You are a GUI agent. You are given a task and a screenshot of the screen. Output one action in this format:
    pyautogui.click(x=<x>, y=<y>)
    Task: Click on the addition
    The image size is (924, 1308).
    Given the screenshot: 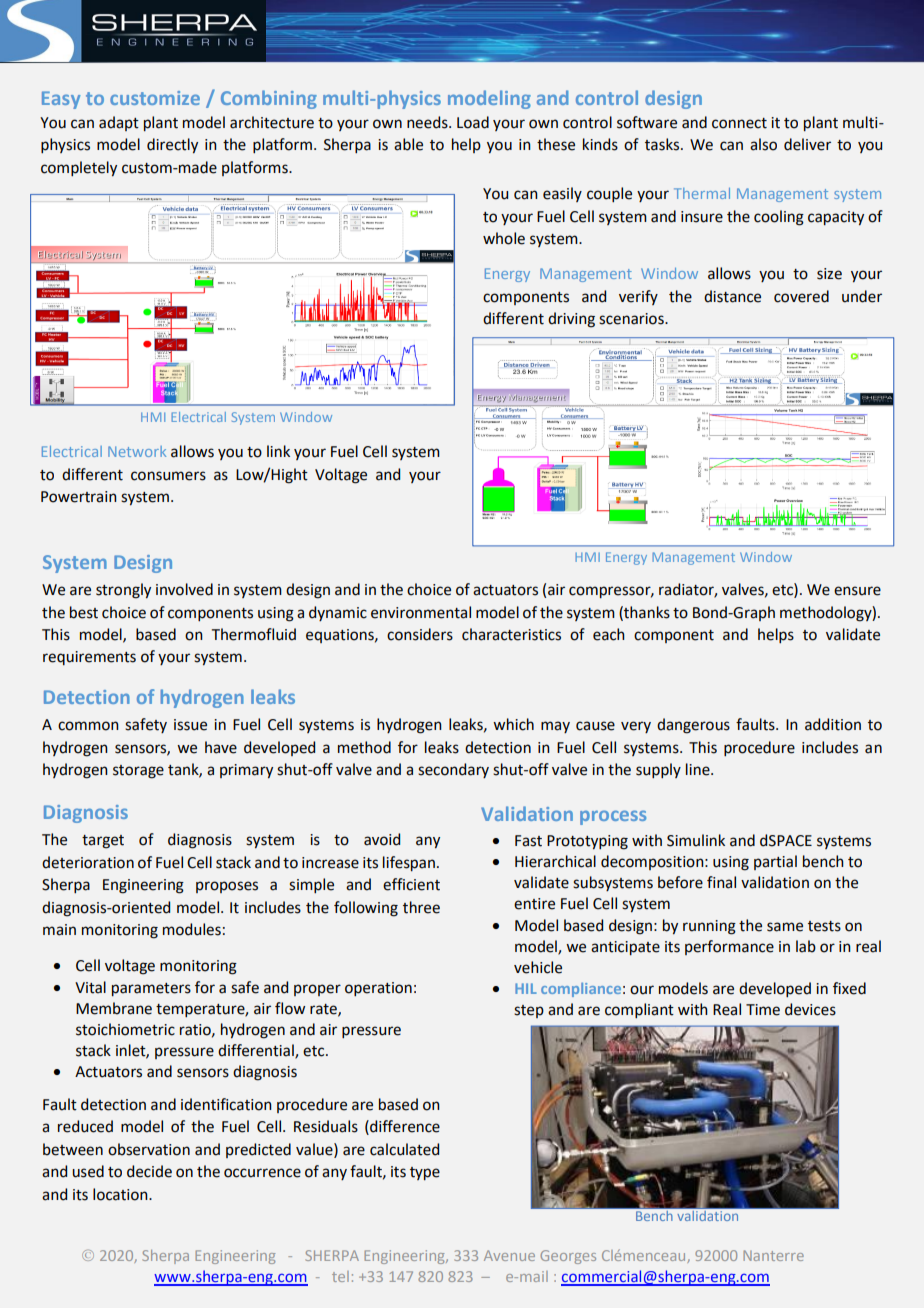 What is the action you would take?
    pyautogui.click(x=833, y=724)
